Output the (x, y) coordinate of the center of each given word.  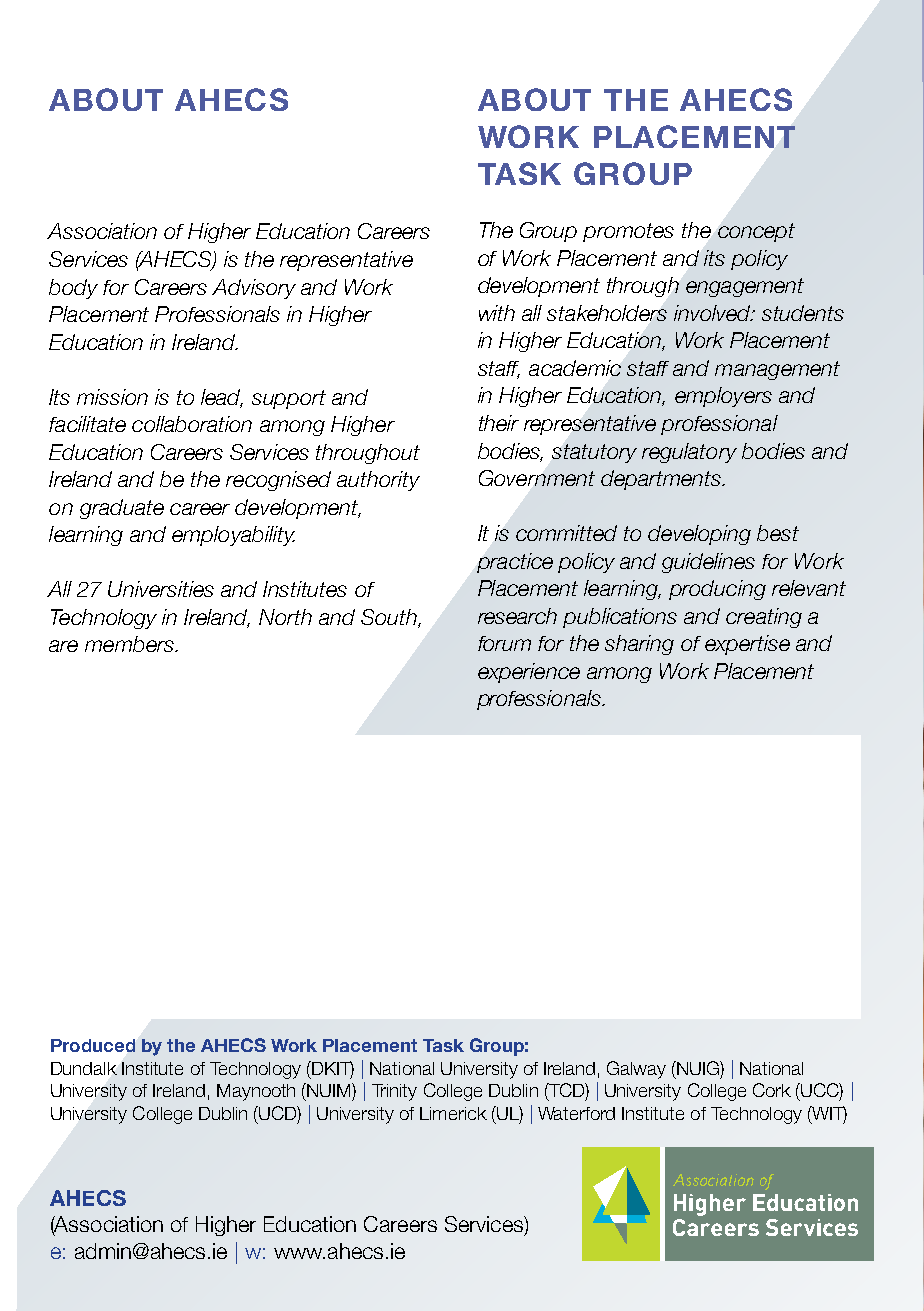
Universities (161, 589)
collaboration (192, 424)
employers (723, 397)
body (73, 289)
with (497, 313)
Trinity (394, 1092)
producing (717, 590)
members (130, 644)
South (390, 618)
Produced (93, 1045)
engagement (745, 287)
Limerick (453, 1113)
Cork (772, 1090)
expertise (747, 645)
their (499, 423)
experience (529, 673)
